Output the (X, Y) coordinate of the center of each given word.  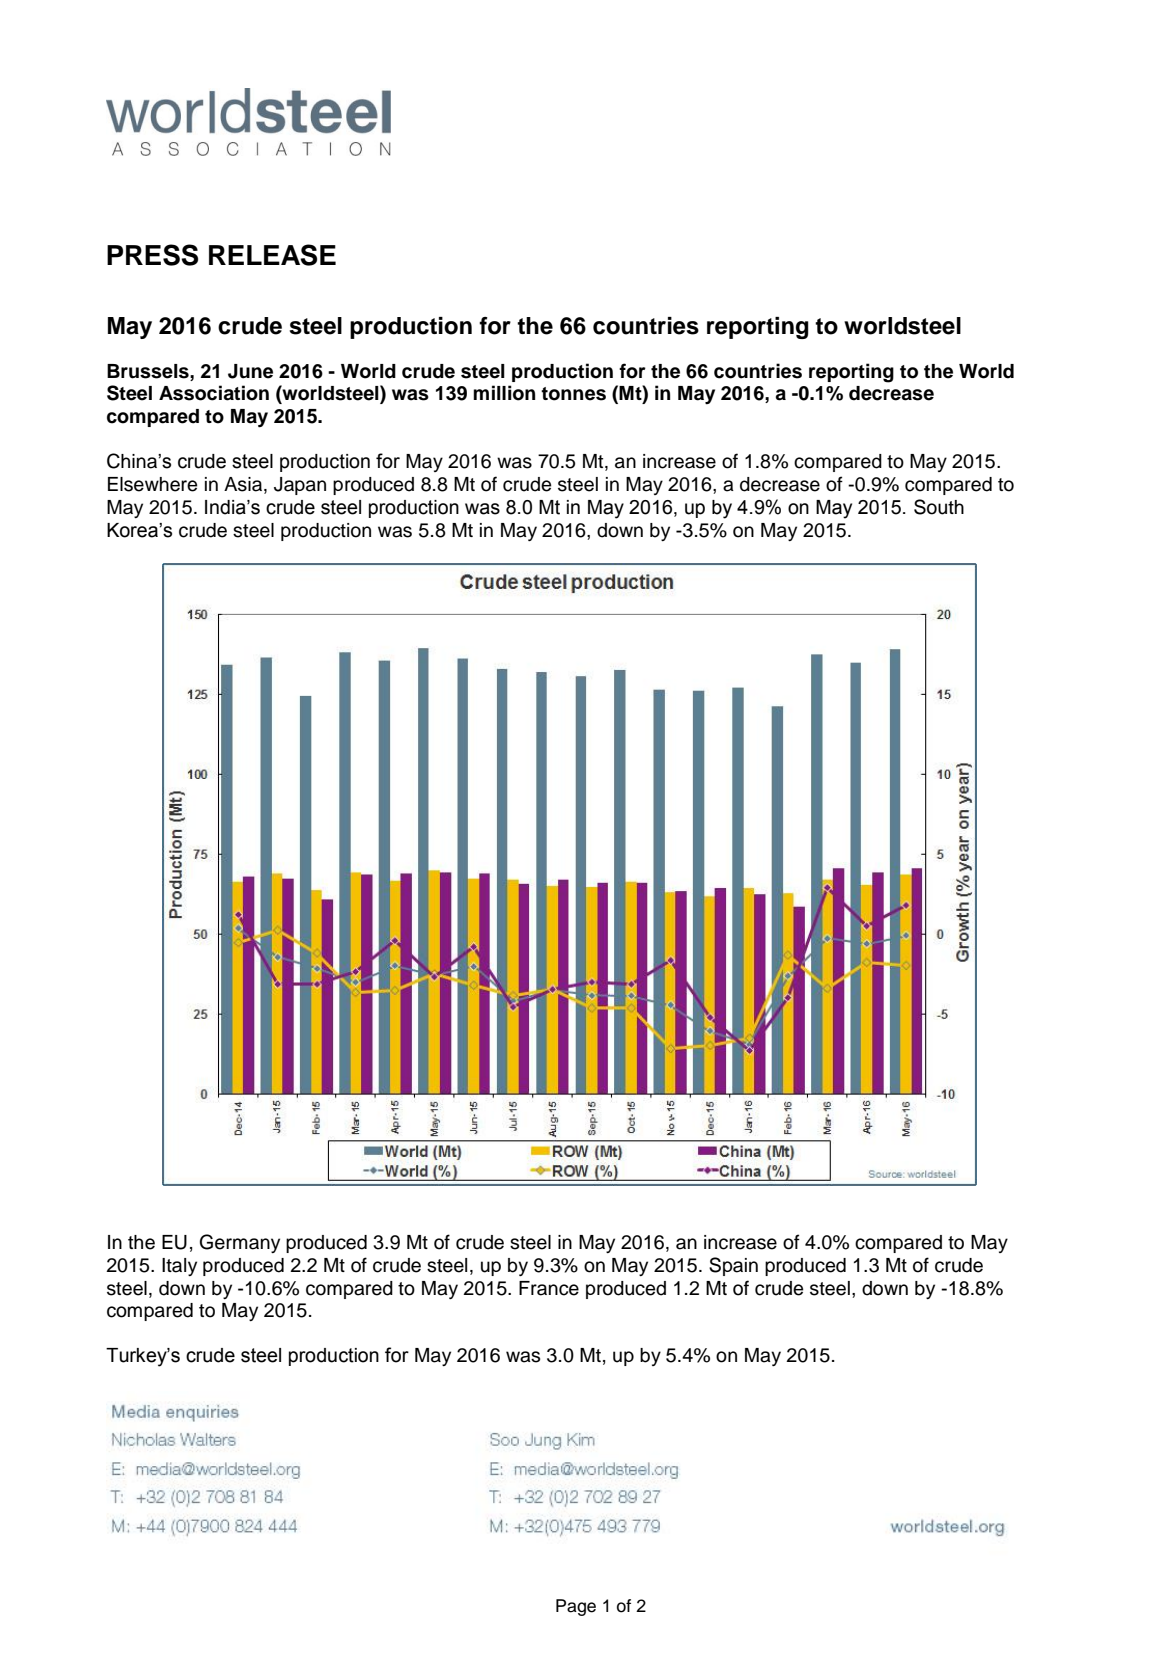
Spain (733, 1266)
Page (576, 1607)
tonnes (573, 394)
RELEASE (272, 255)
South (939, 507)
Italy (179, 1267)
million (504, 393)
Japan (300, 486)
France (549, 1288)
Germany (240, 1243)
